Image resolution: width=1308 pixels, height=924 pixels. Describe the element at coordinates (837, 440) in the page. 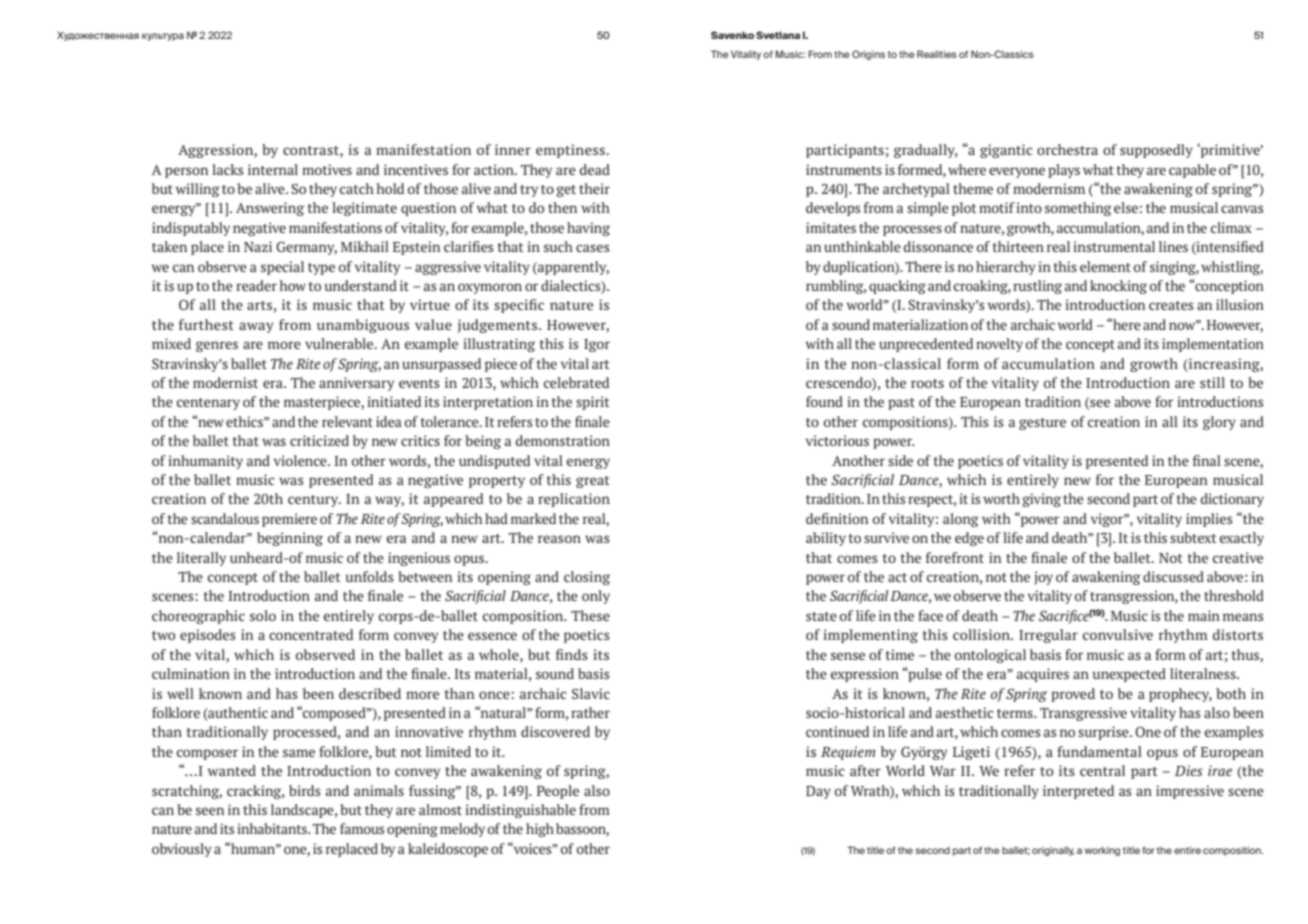

I see `victorious` at that location.
